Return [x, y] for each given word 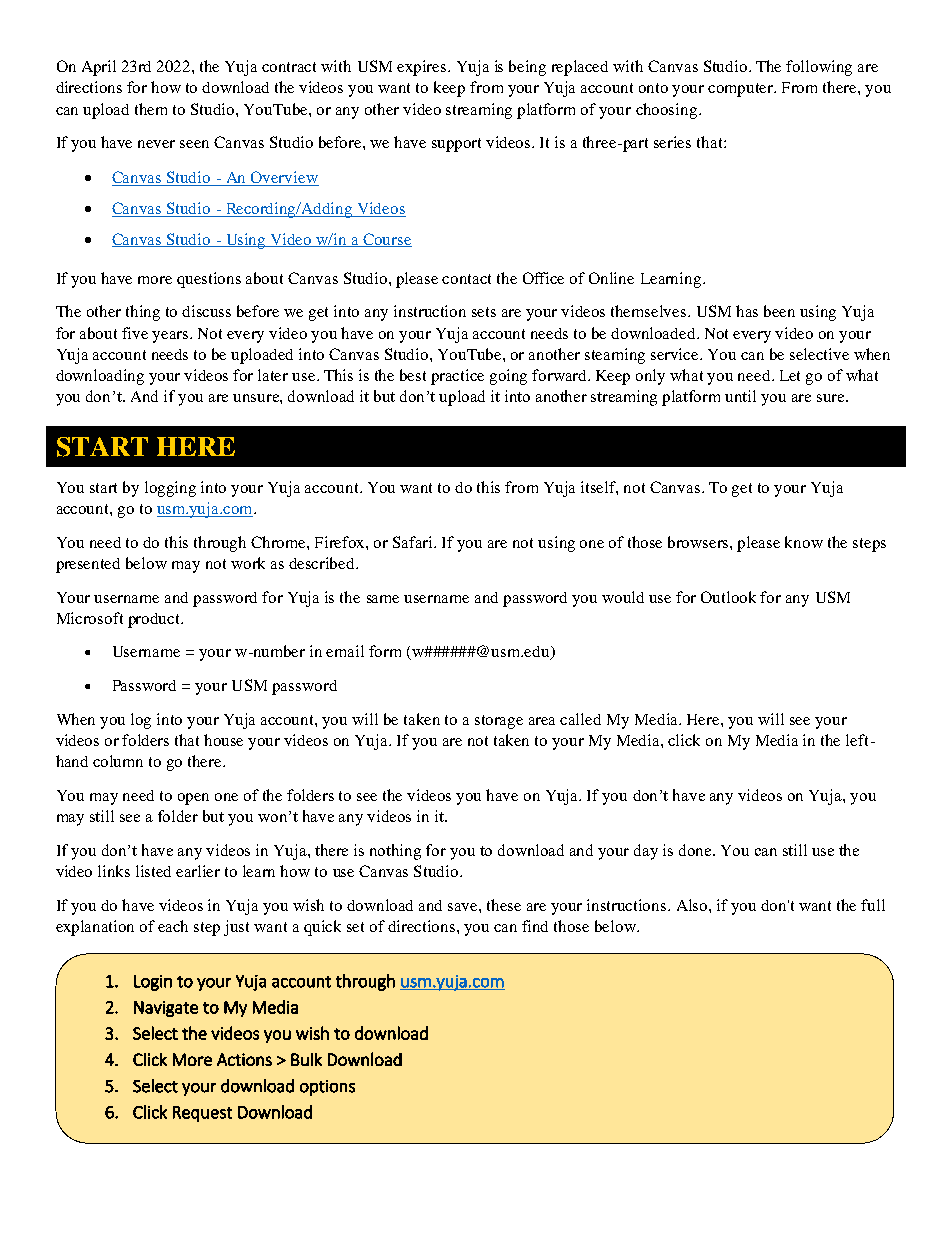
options [327, 1088]
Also [693, 905]
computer [742, 90]
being [527, 68]
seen [194, 144]
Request [202, 1114]
